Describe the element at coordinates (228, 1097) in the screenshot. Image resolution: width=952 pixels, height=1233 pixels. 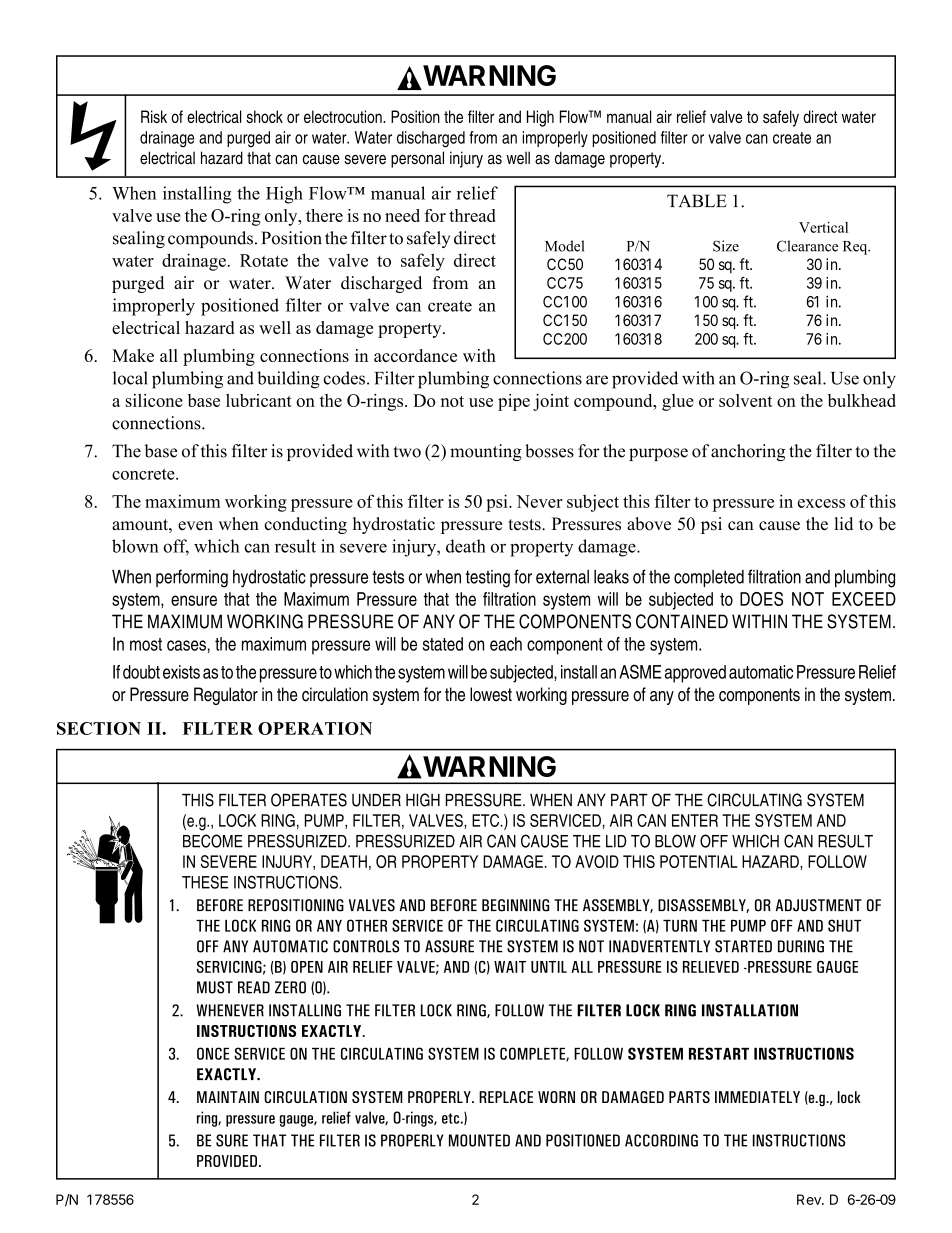
I see `MAINTAIN` at that location.
